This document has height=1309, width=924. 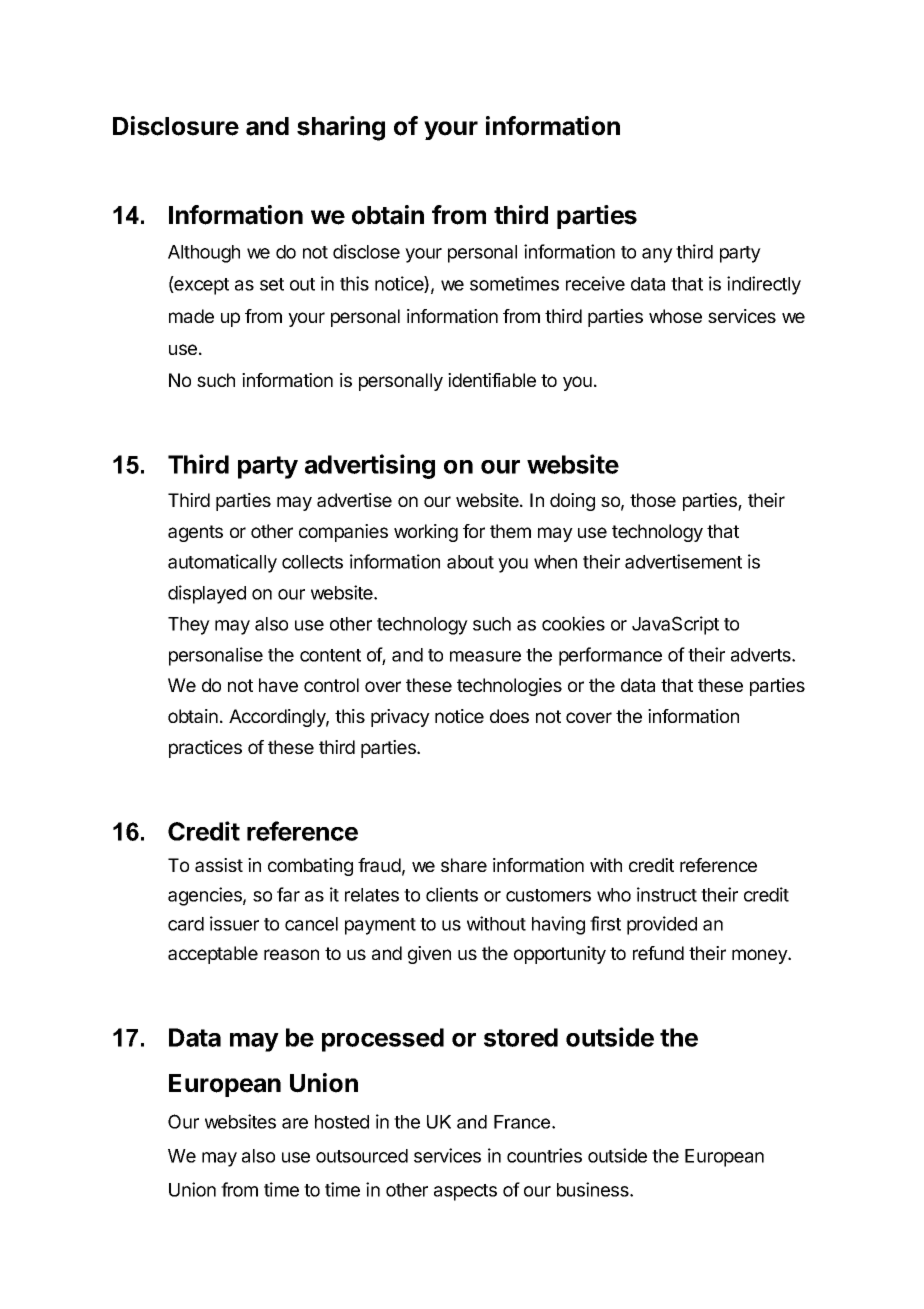 I want to click on aspects, so click(x=465, y=1192).
